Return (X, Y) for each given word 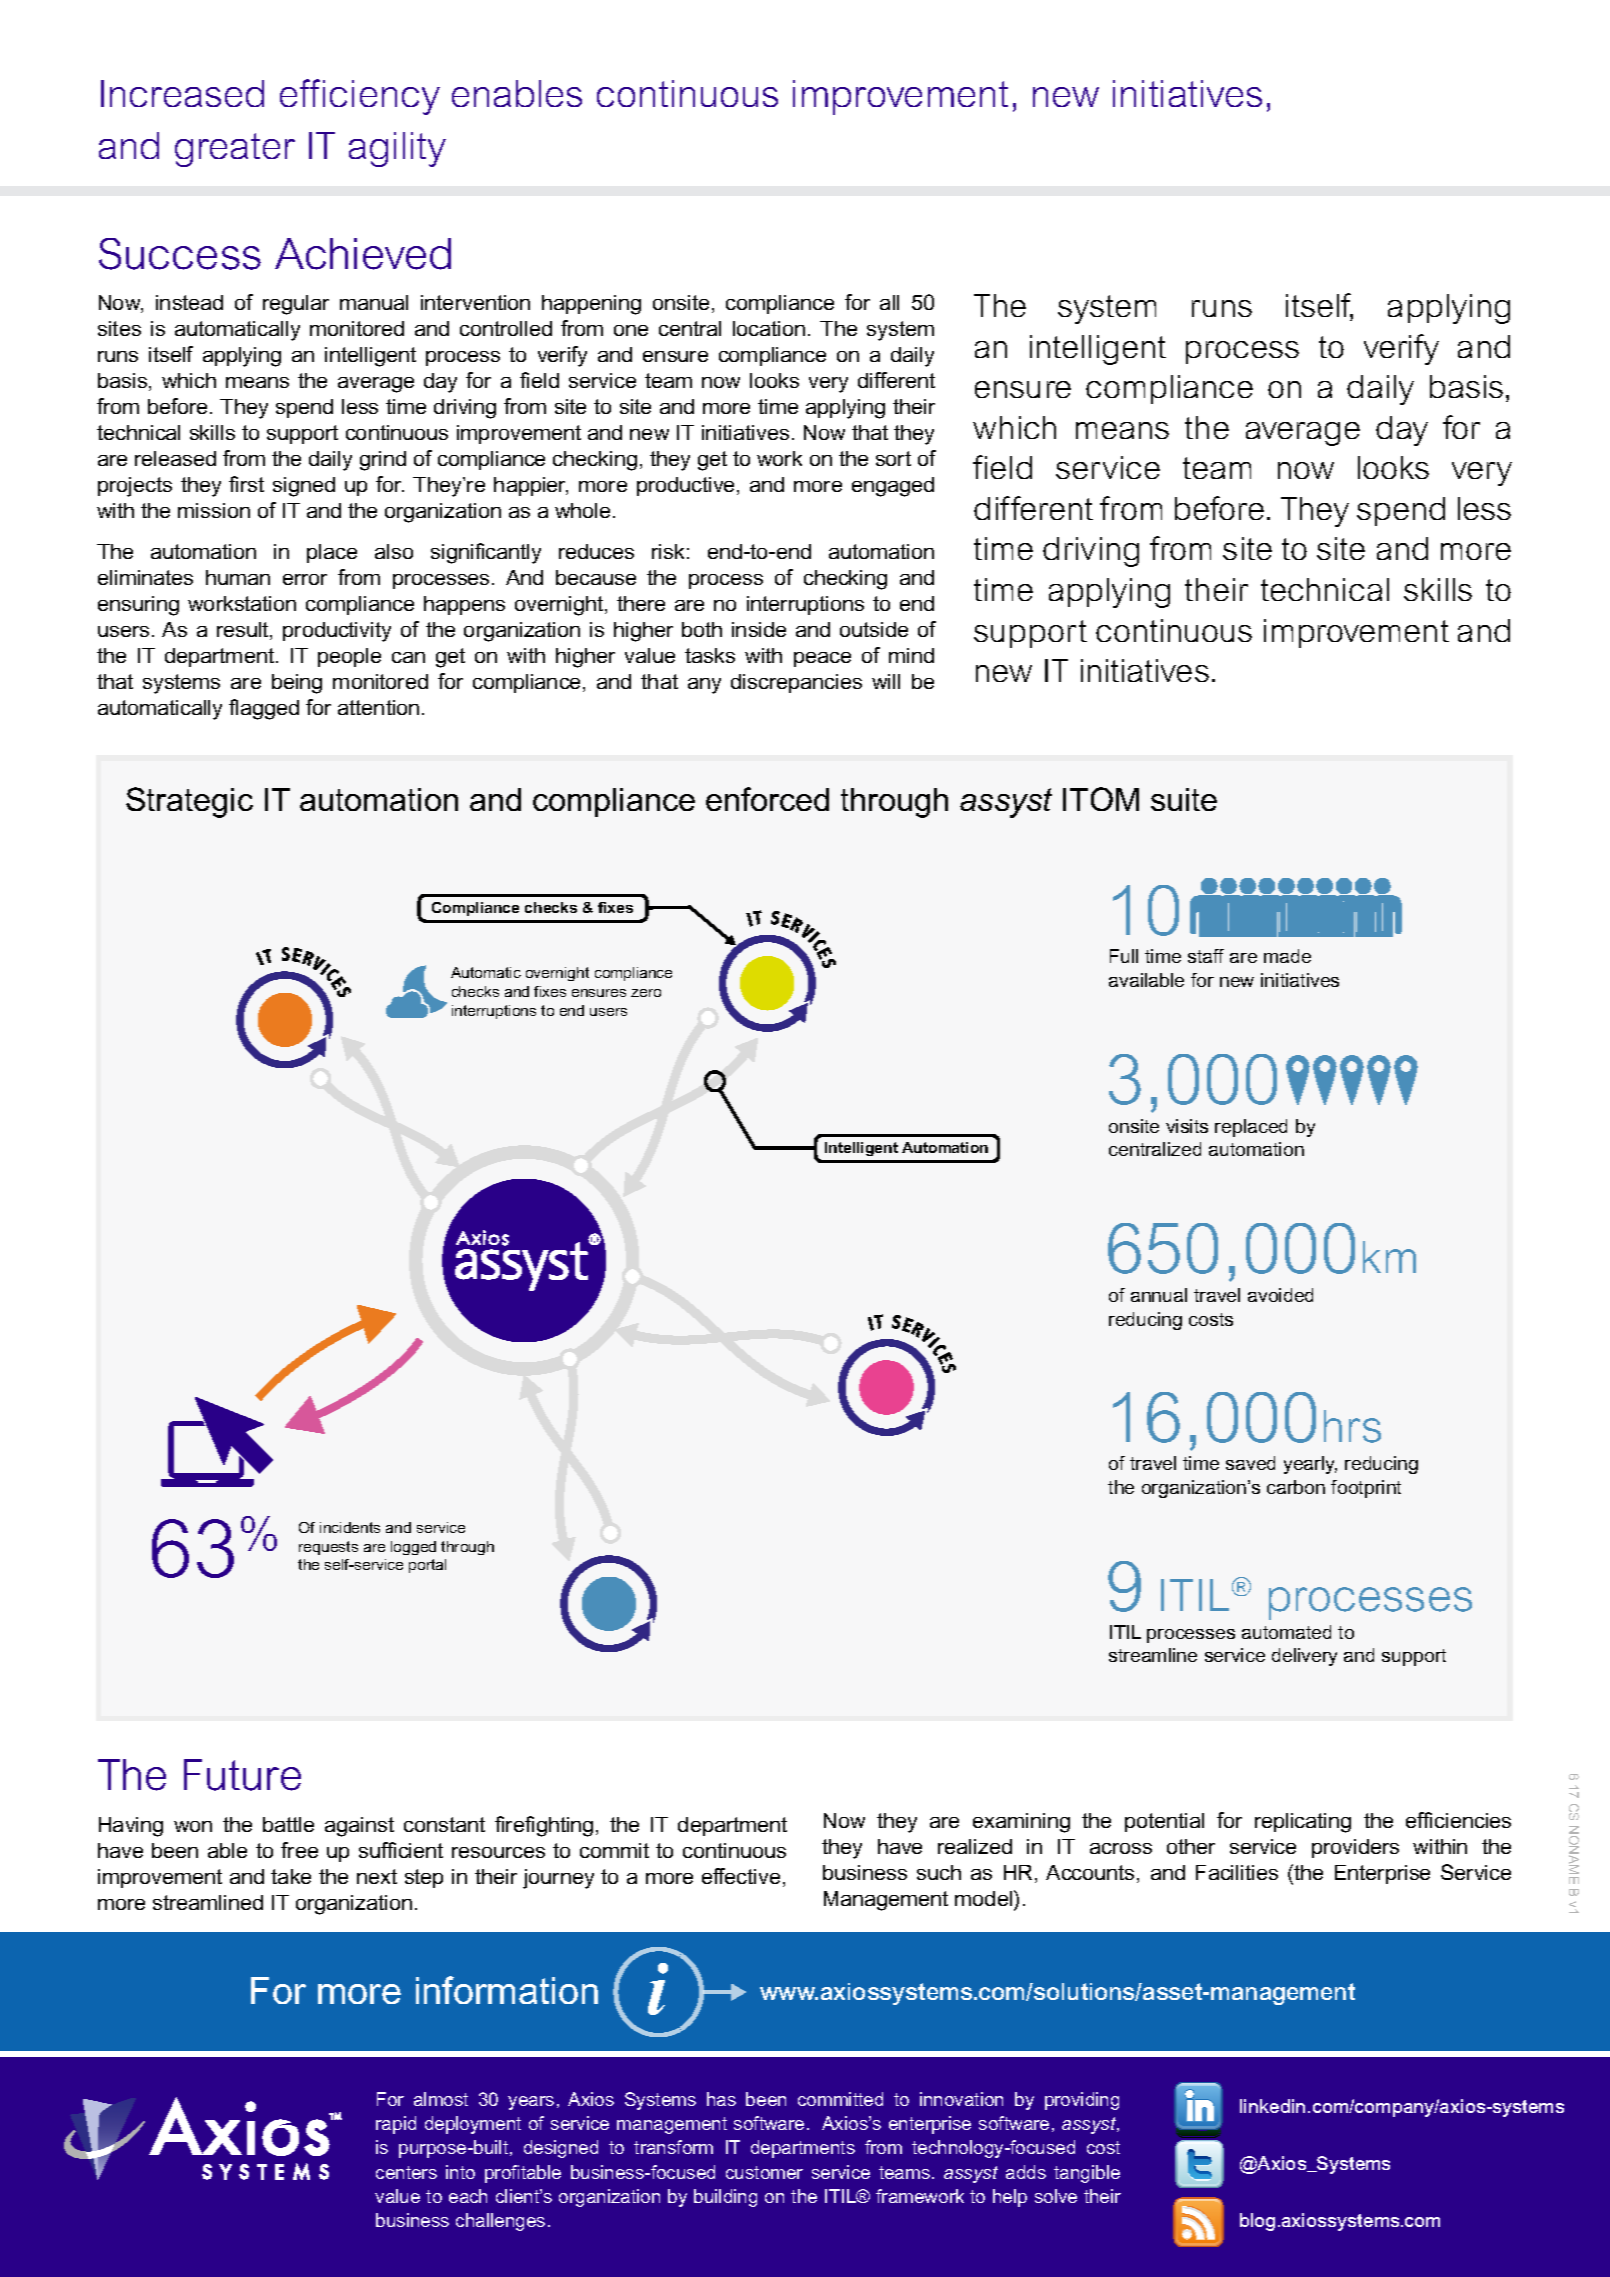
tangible (1087, 2174)
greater (235, 150)
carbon (1296, 1487)
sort (893, 458)
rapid (396, 2125)
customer (764, 2172)
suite (1184, 799)
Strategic (189, 802)
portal (427, 1566)
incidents (350, 1527)
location (769, 328)
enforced (767, 799)
